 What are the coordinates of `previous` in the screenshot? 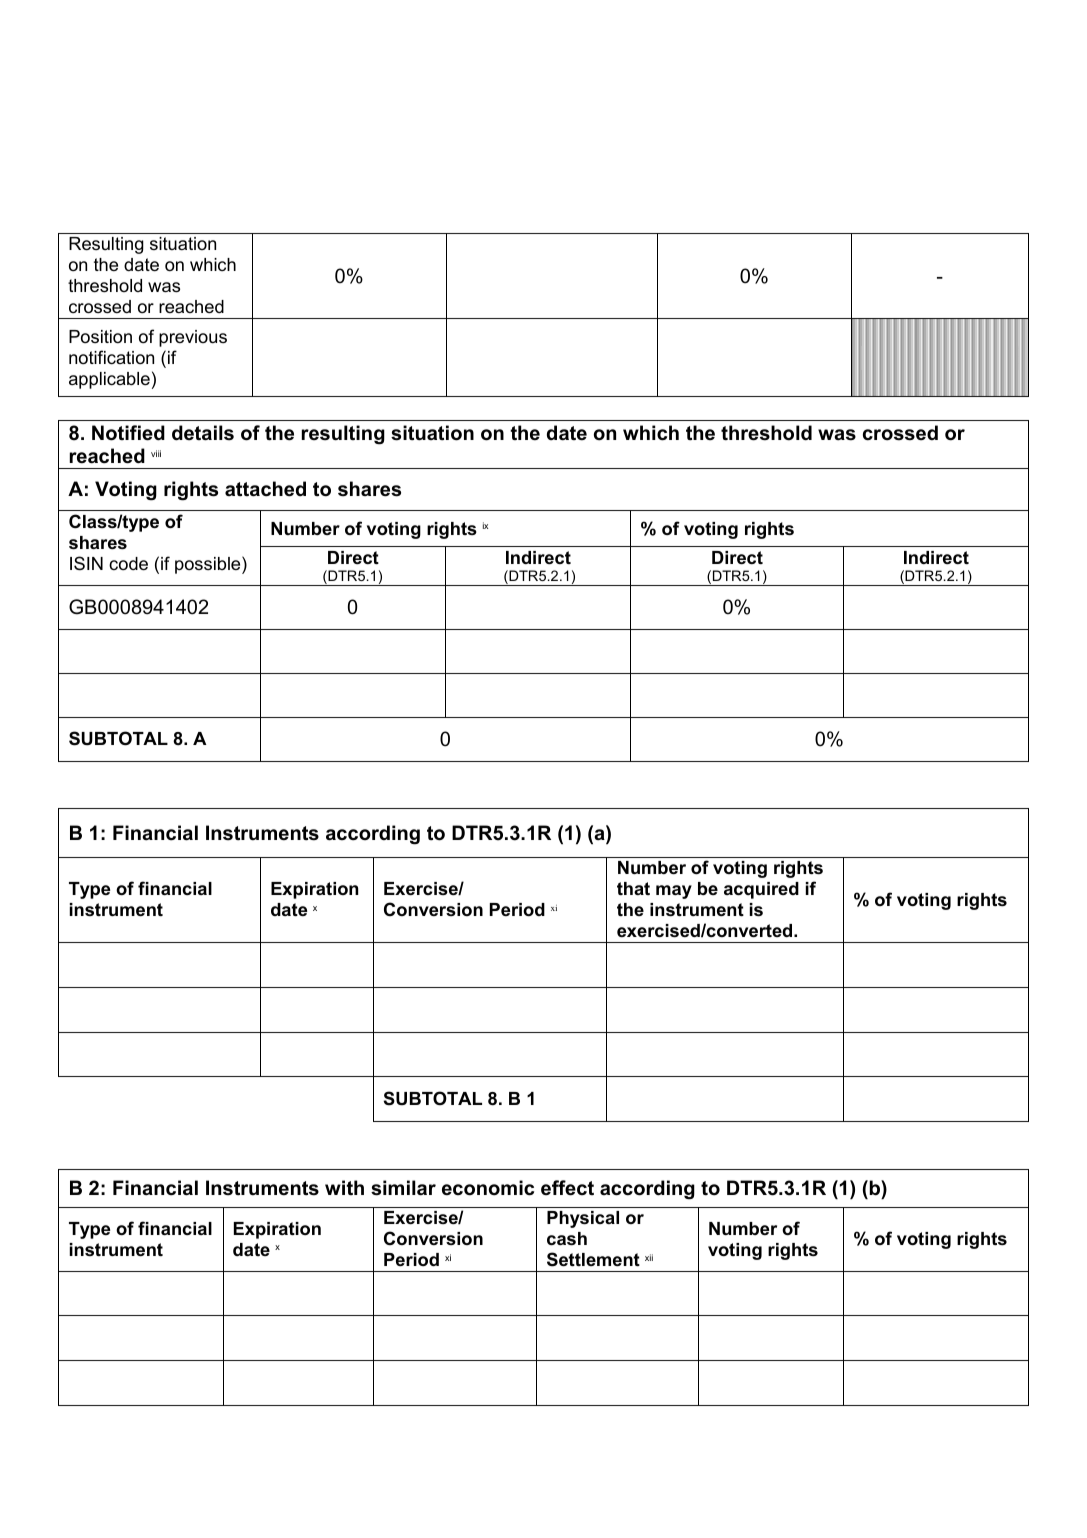 It's located at (193, 338).
